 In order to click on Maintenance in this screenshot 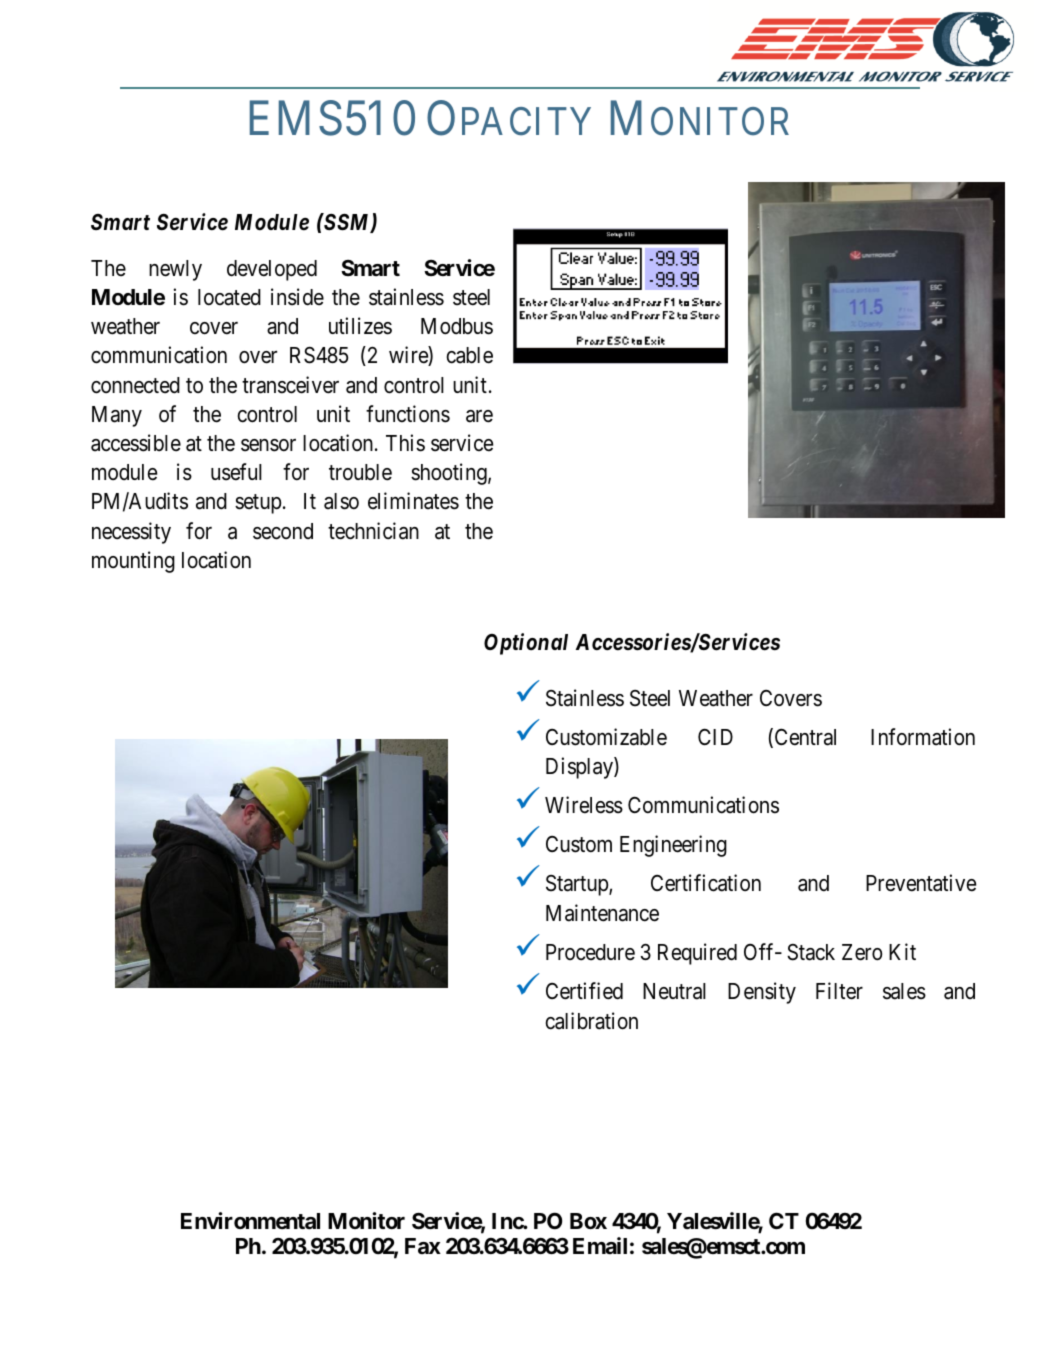, I will do `click(602, 913)`.
